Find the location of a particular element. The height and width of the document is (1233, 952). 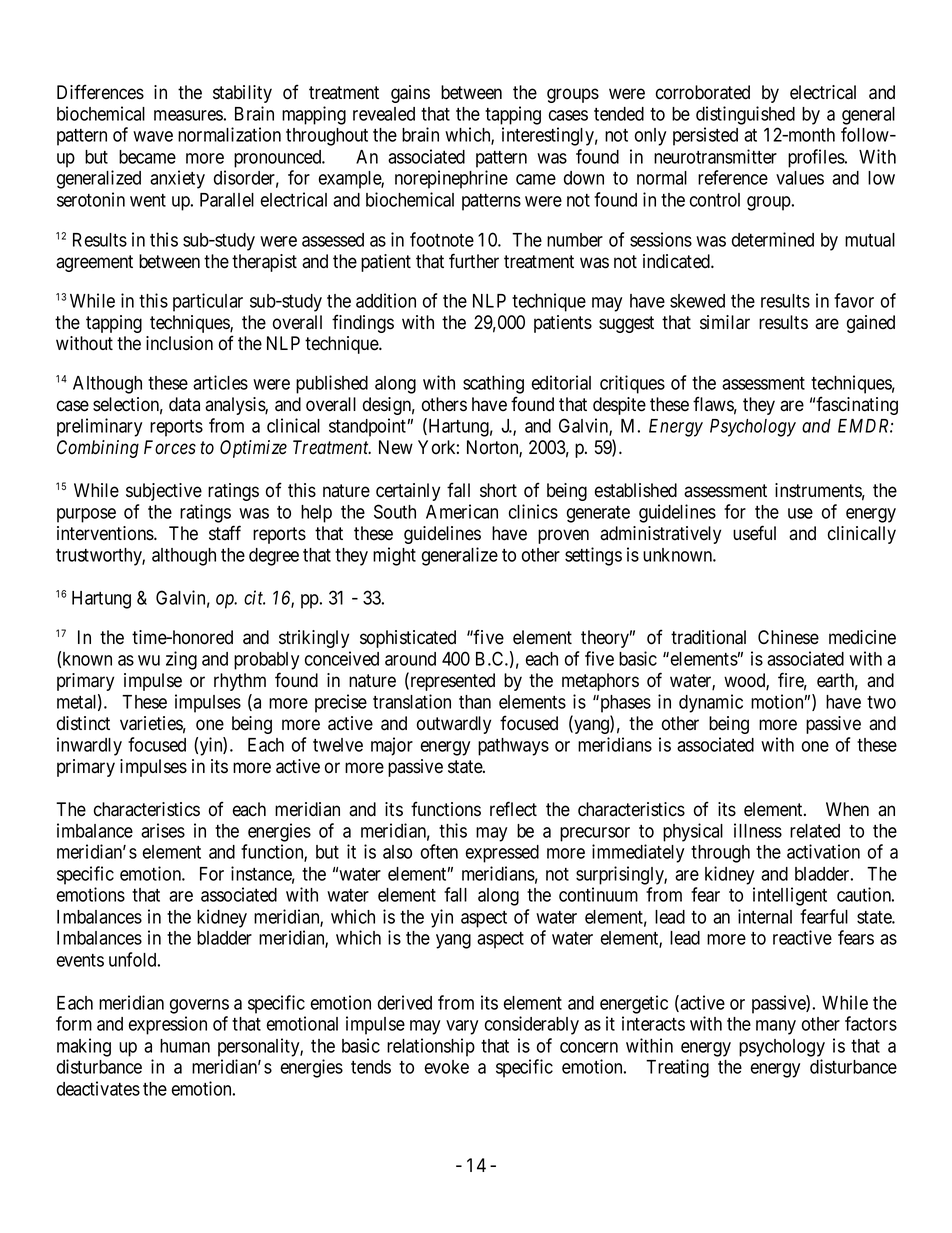

arises is located at coordinates (163, 830).
